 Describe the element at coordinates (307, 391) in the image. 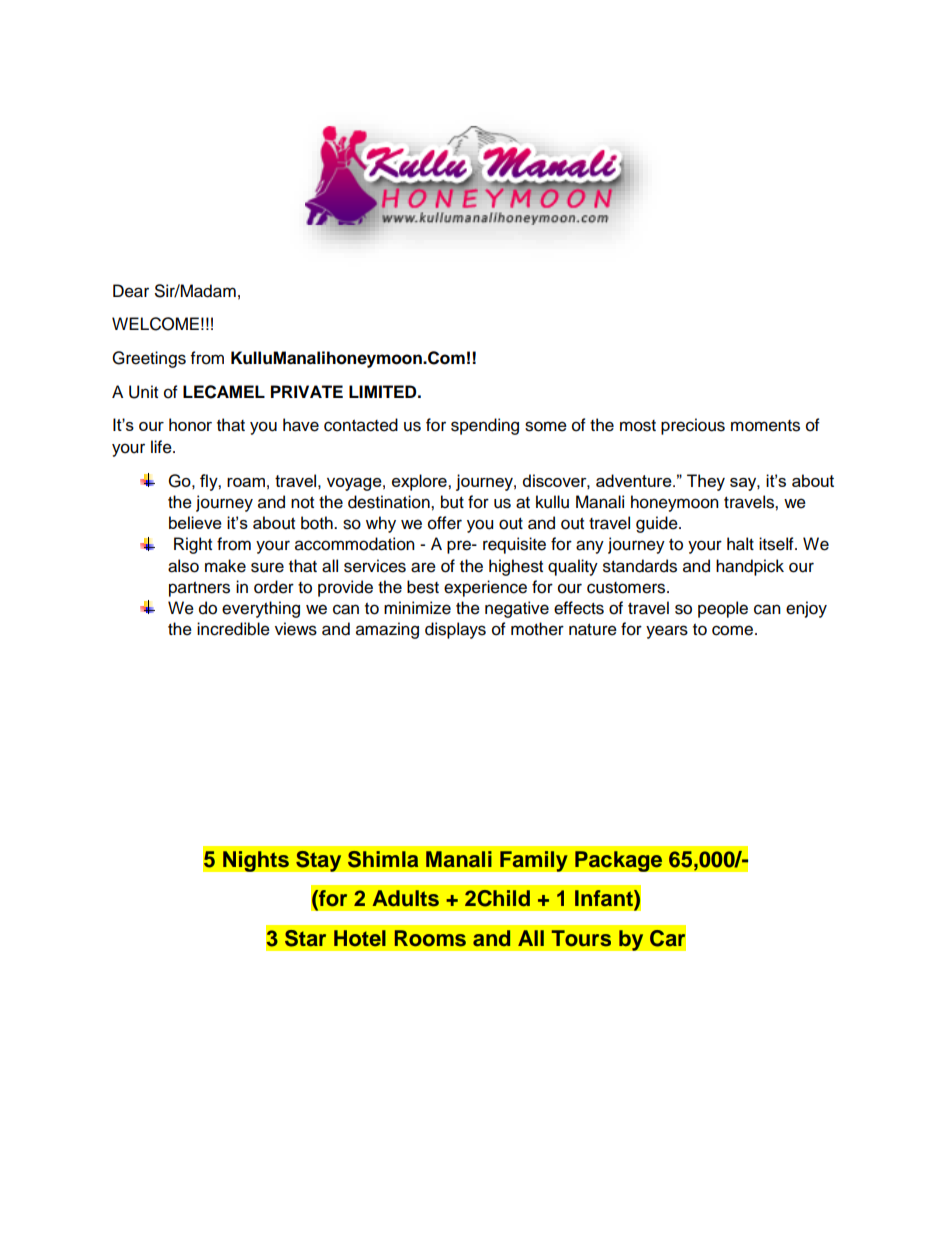

I see `PRIVATE` at that location.
